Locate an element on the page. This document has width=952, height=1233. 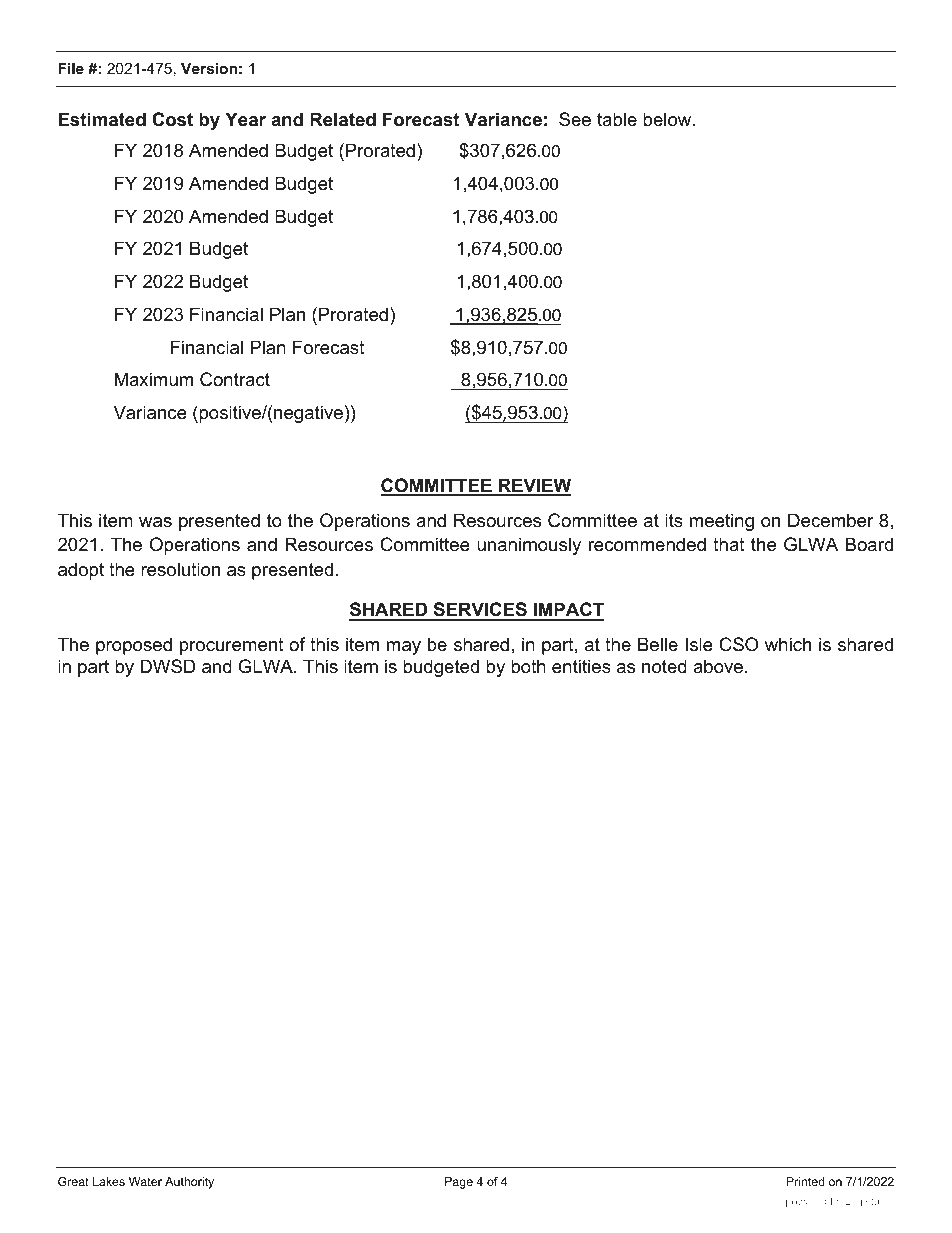
proposed is located at coordinates (134, 646).
